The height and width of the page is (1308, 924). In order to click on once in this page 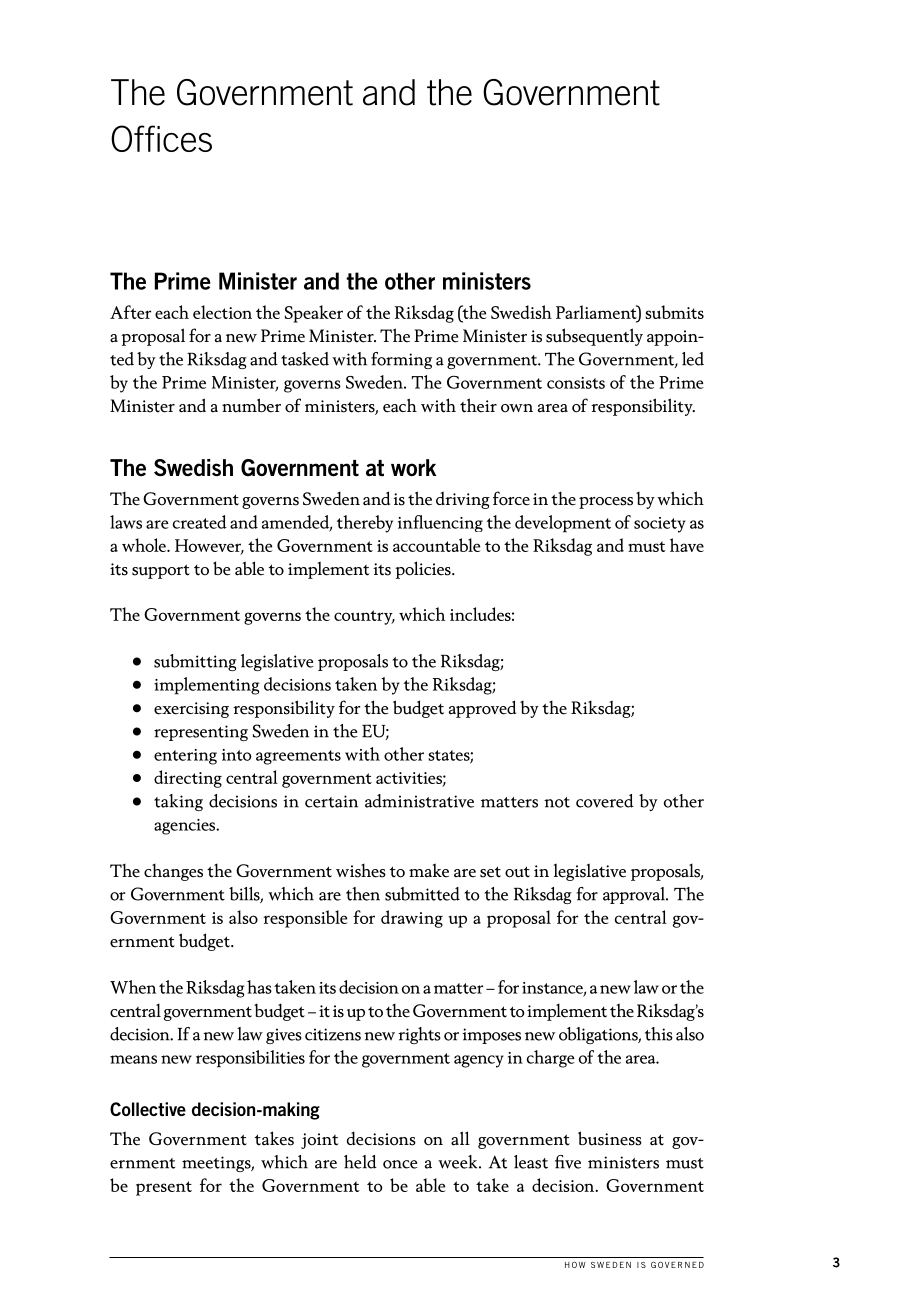, I will do `click(400, 1164)`.
